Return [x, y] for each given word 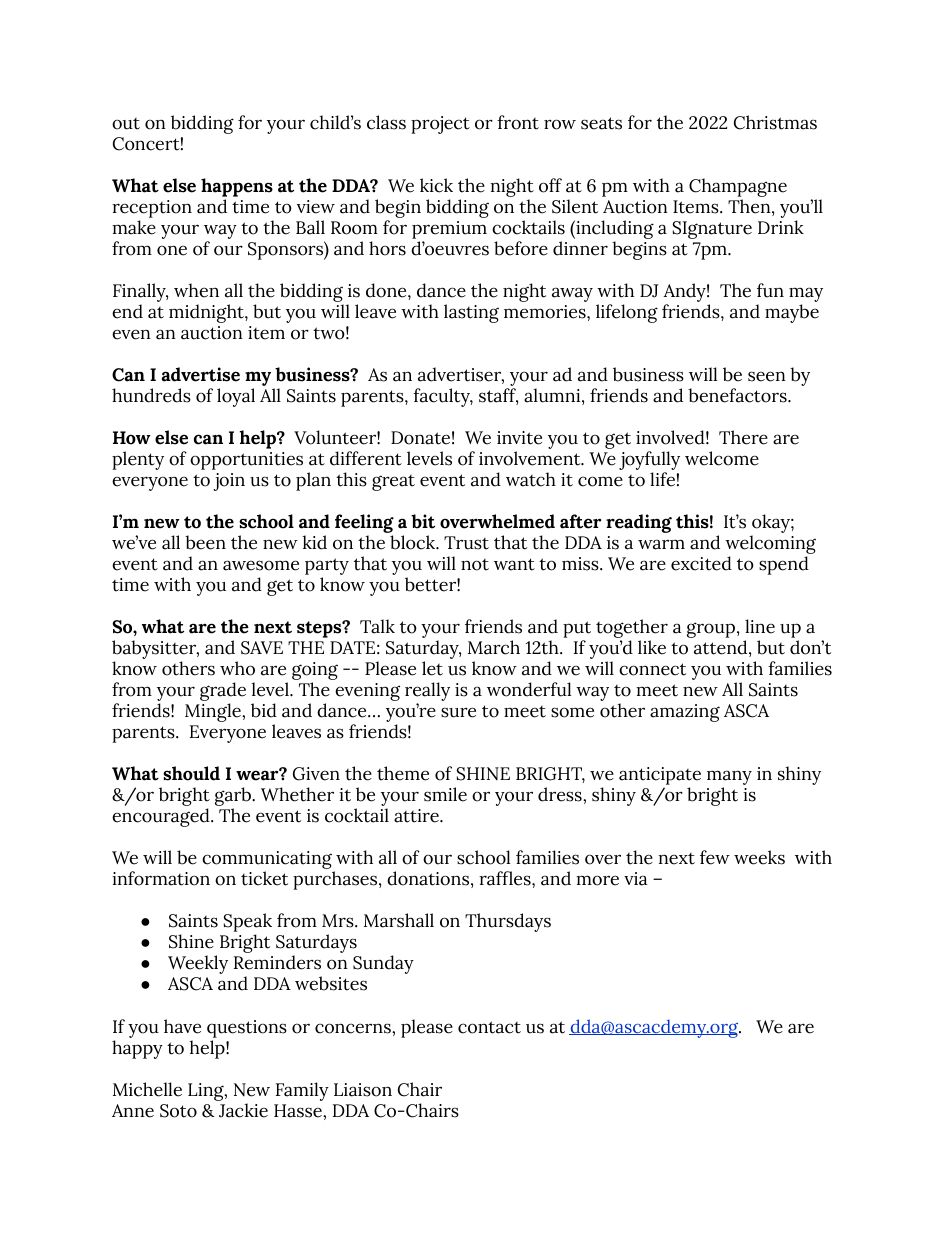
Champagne [738, 189]
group [712, 630]
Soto [178, 1111]
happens [237, 187]
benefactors [738, 395]
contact [489, 1027]
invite [519, 438]
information [161, 878]
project [440, 125]
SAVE [262, 648]
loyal [236, 397]
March [494, 647]
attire [417, 816]
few [715, 857]
